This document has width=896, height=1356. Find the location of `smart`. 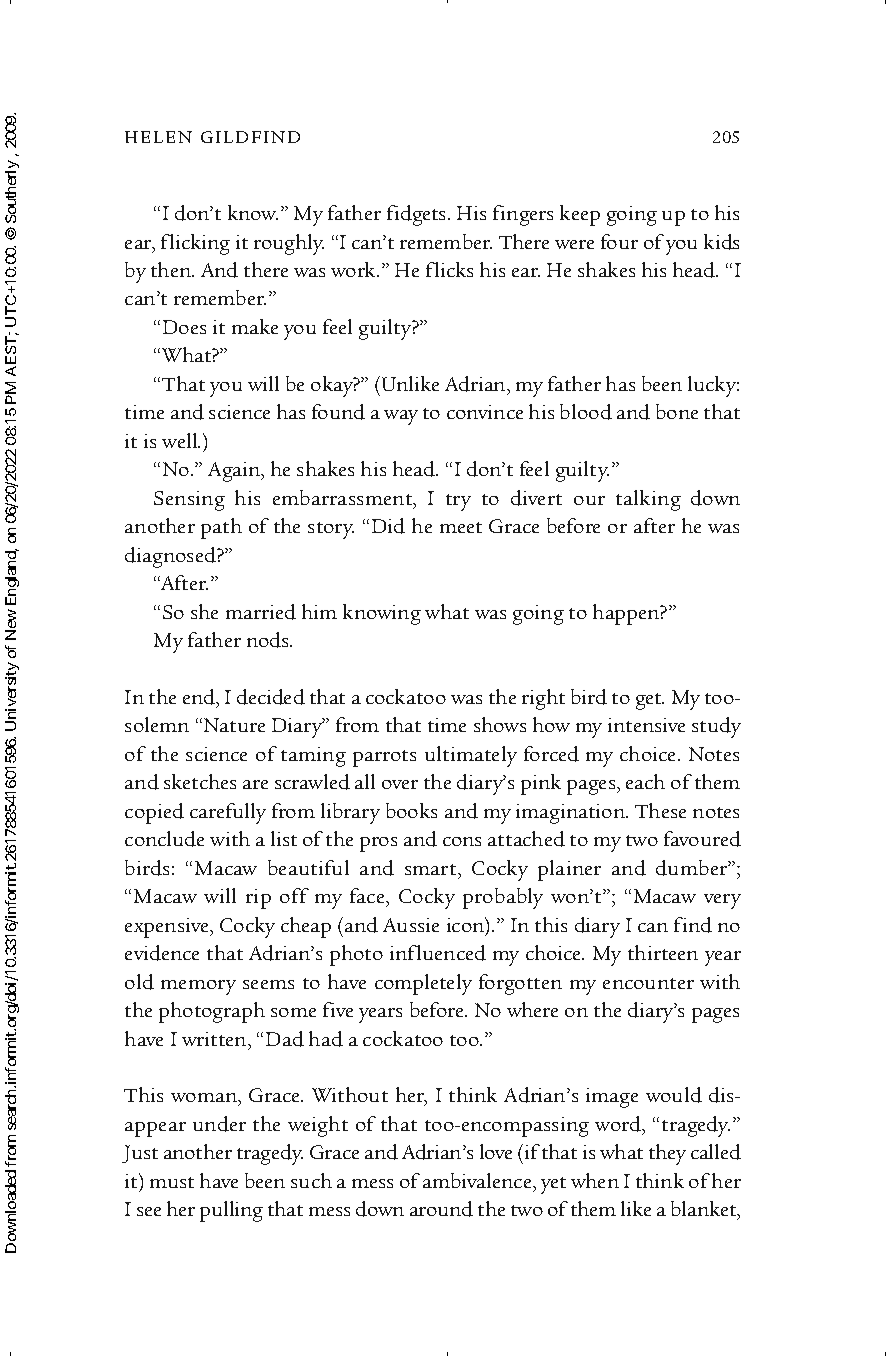

smart is located at coordinates (432, 869).
